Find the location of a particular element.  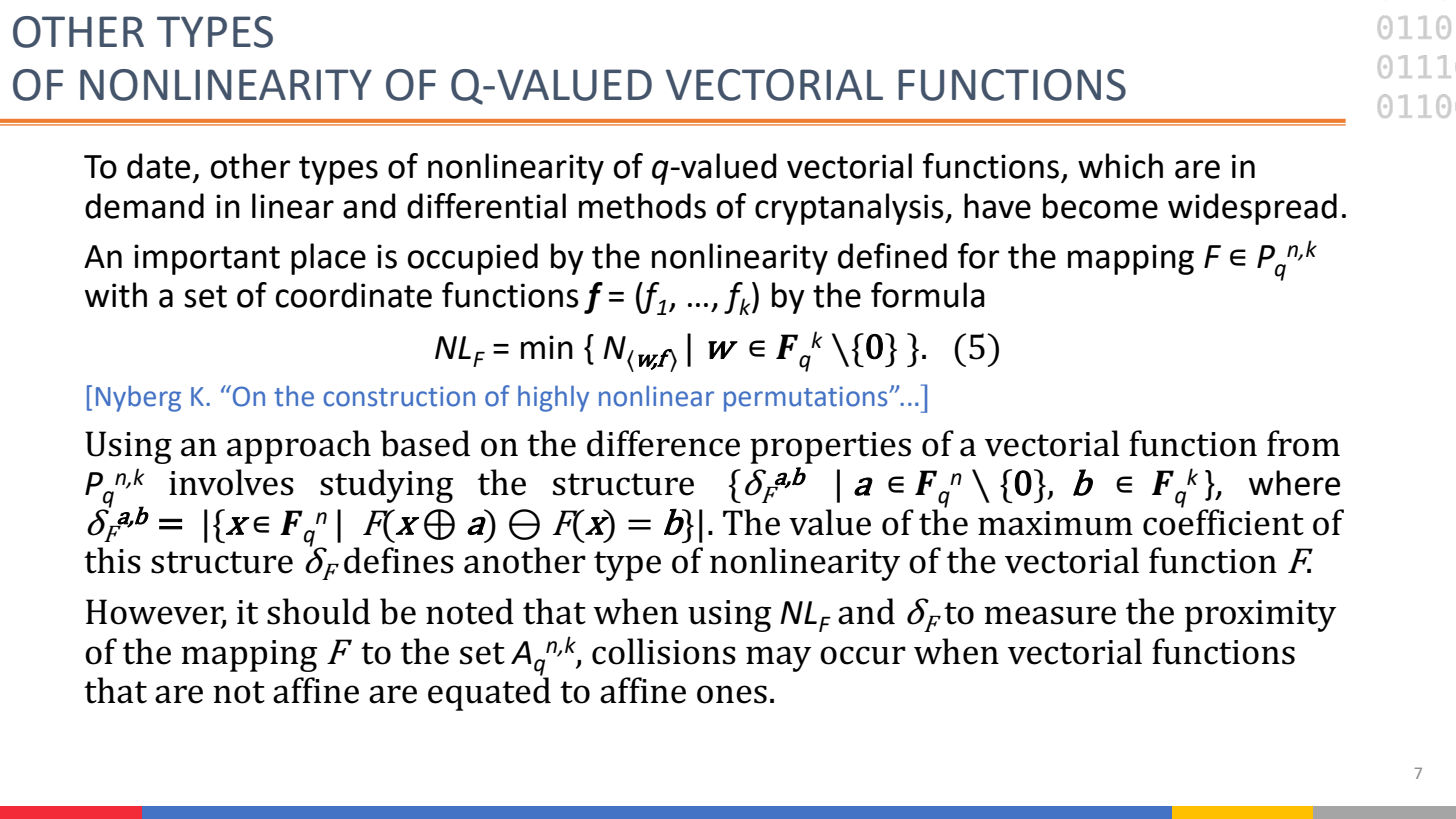

permutations is located at coordinates (807, 399).
